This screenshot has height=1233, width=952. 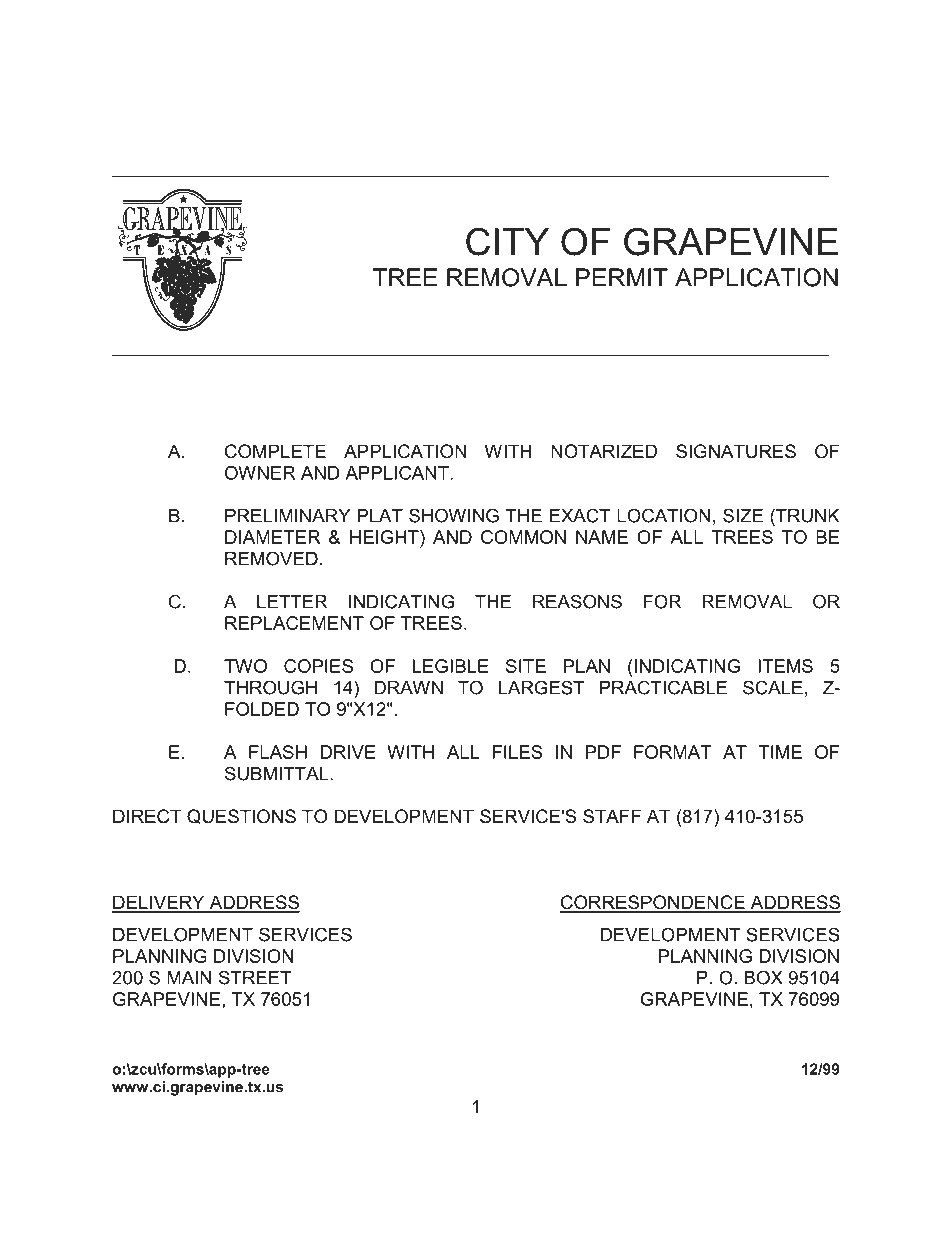 What do you see at coordinates (736, 451) in the screenshot?
I see `SIGNATURES` at bounding box center [736, 451].
